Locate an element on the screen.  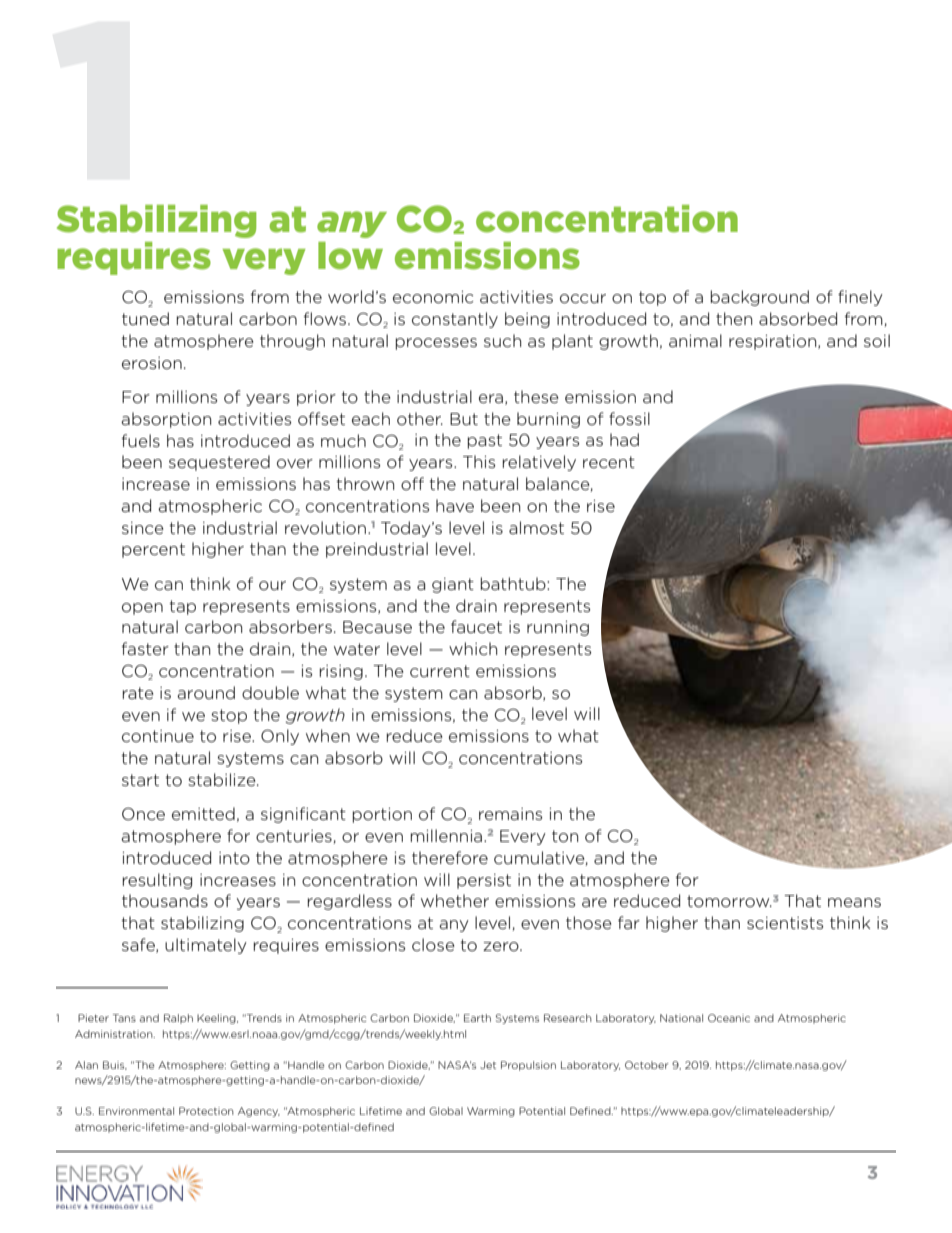
respiration is located at coordinates (774, 342).
